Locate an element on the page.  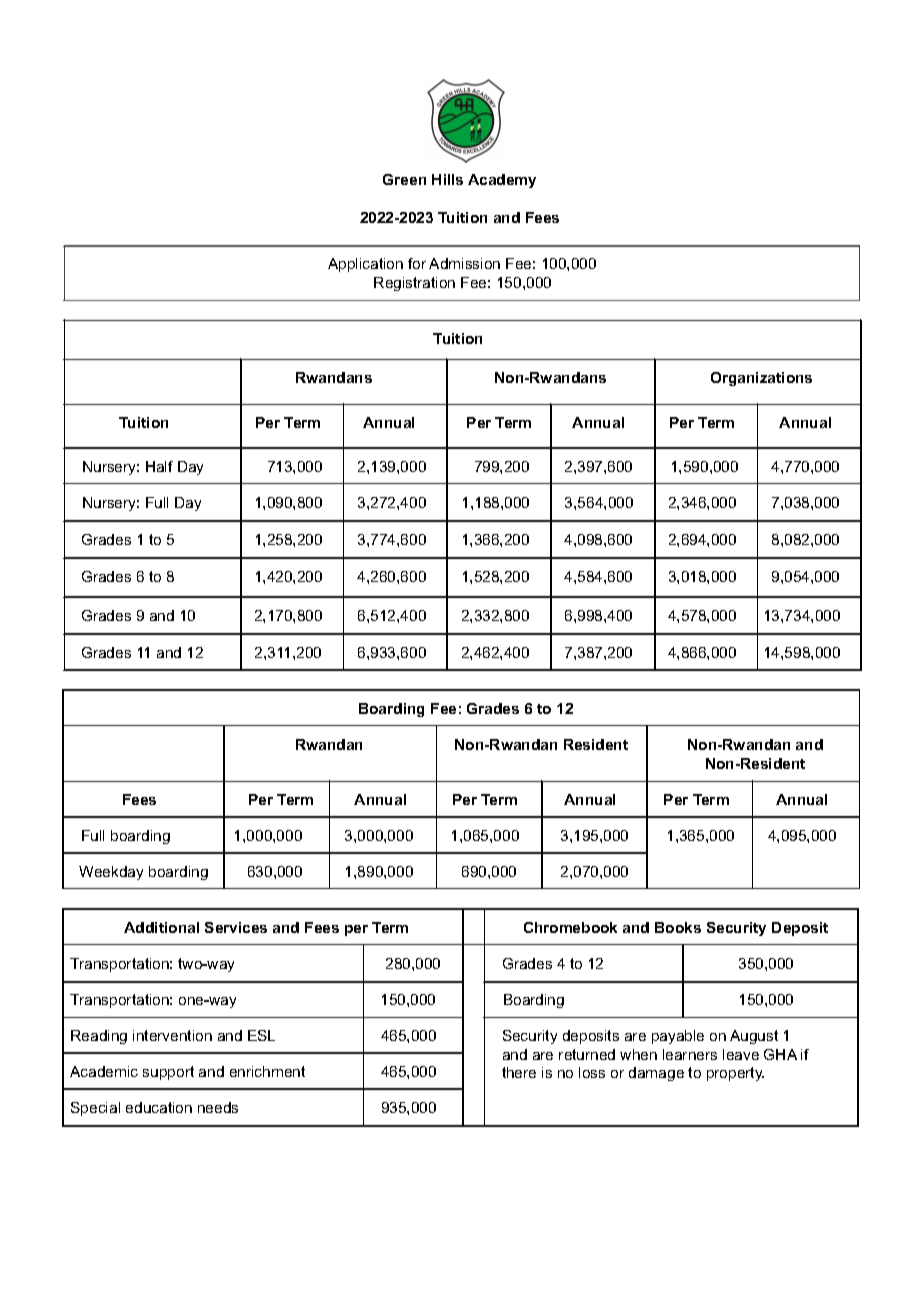
support is located at coordinates (168, 1073).
